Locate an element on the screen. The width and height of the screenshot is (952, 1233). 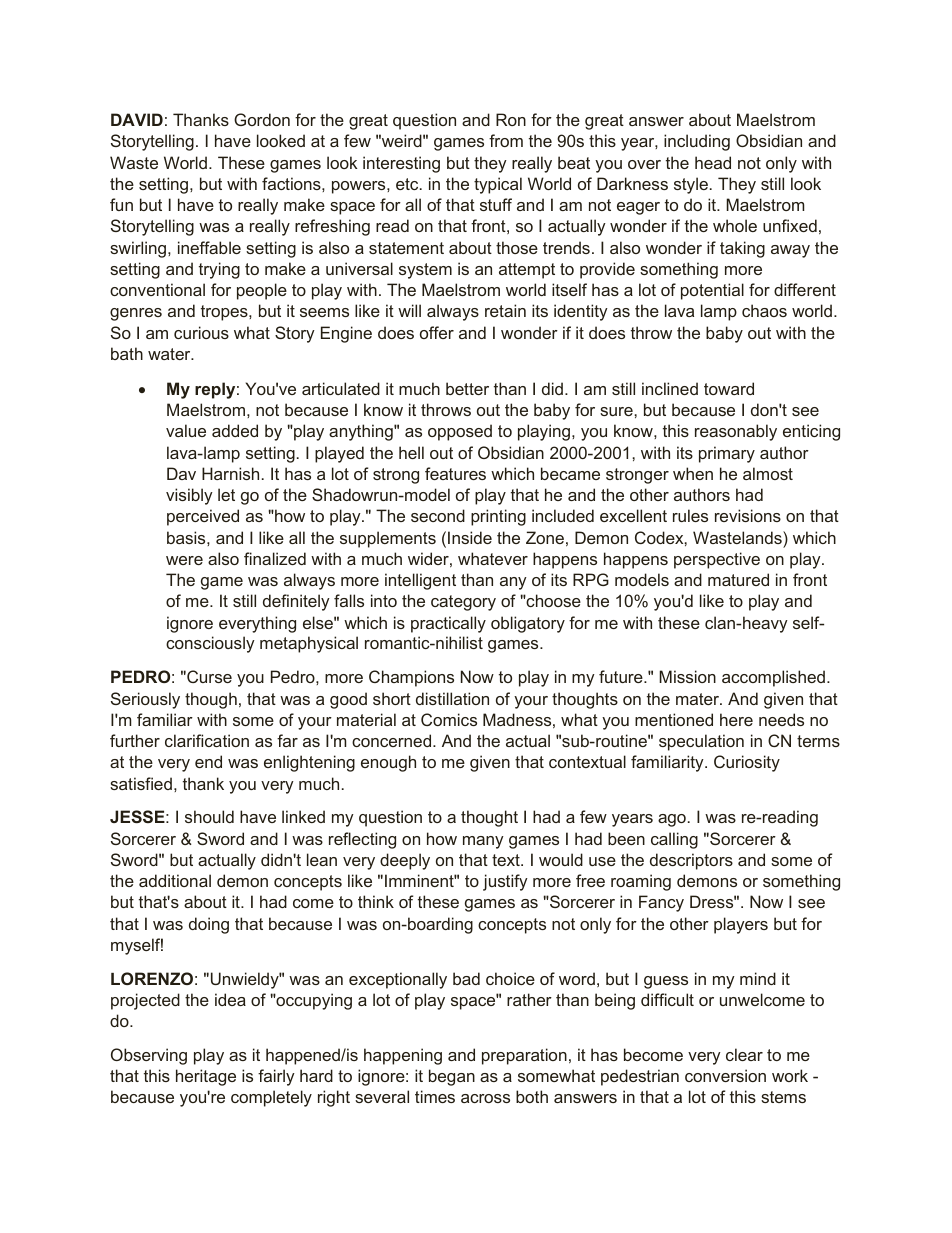
were is located at coordinates (184, 560).
